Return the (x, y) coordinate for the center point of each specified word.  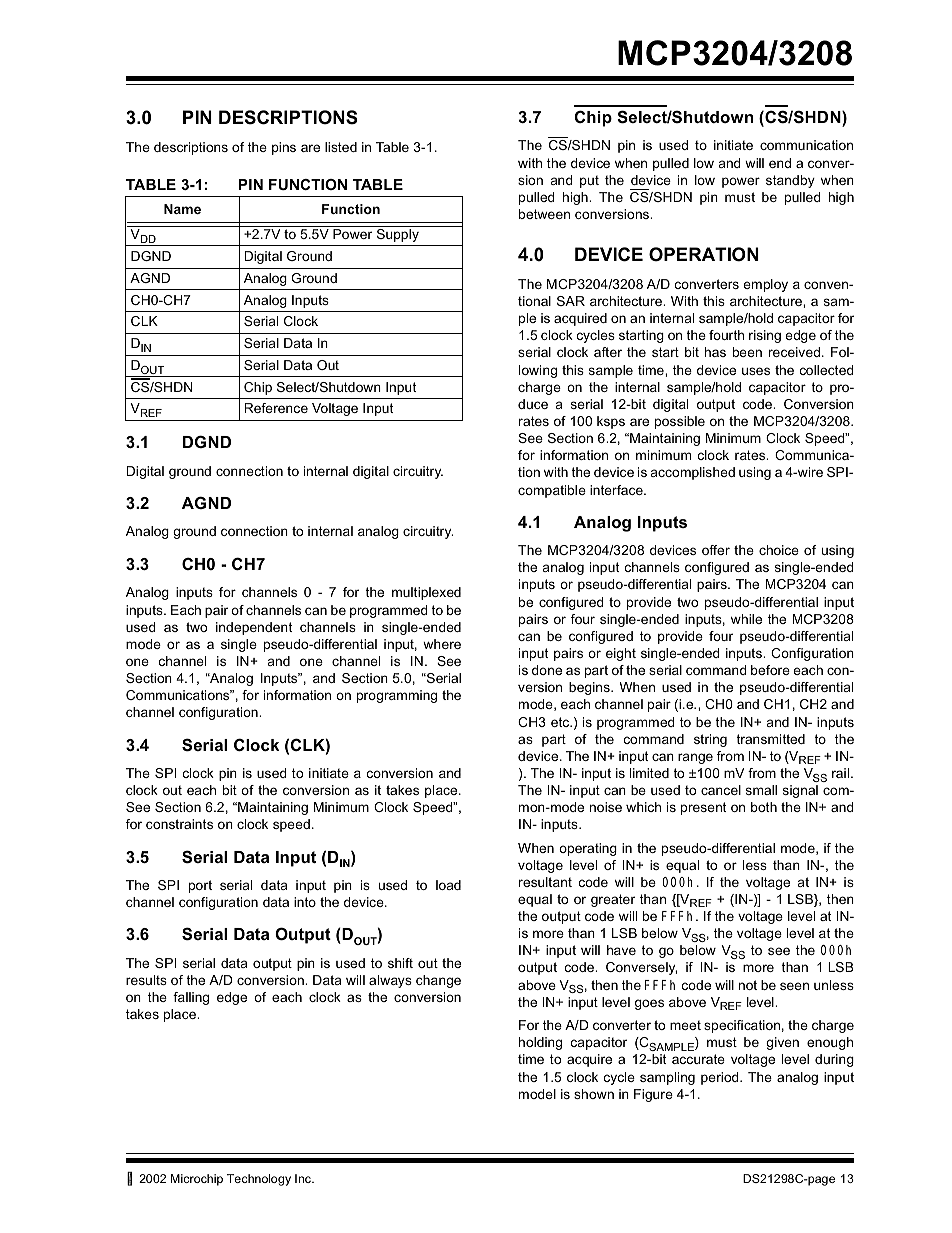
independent (254, 628)
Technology (259, 1180)
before (770, 670)
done (547, 670)
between (544, 214)
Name (182, 209)
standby (790, 181)
